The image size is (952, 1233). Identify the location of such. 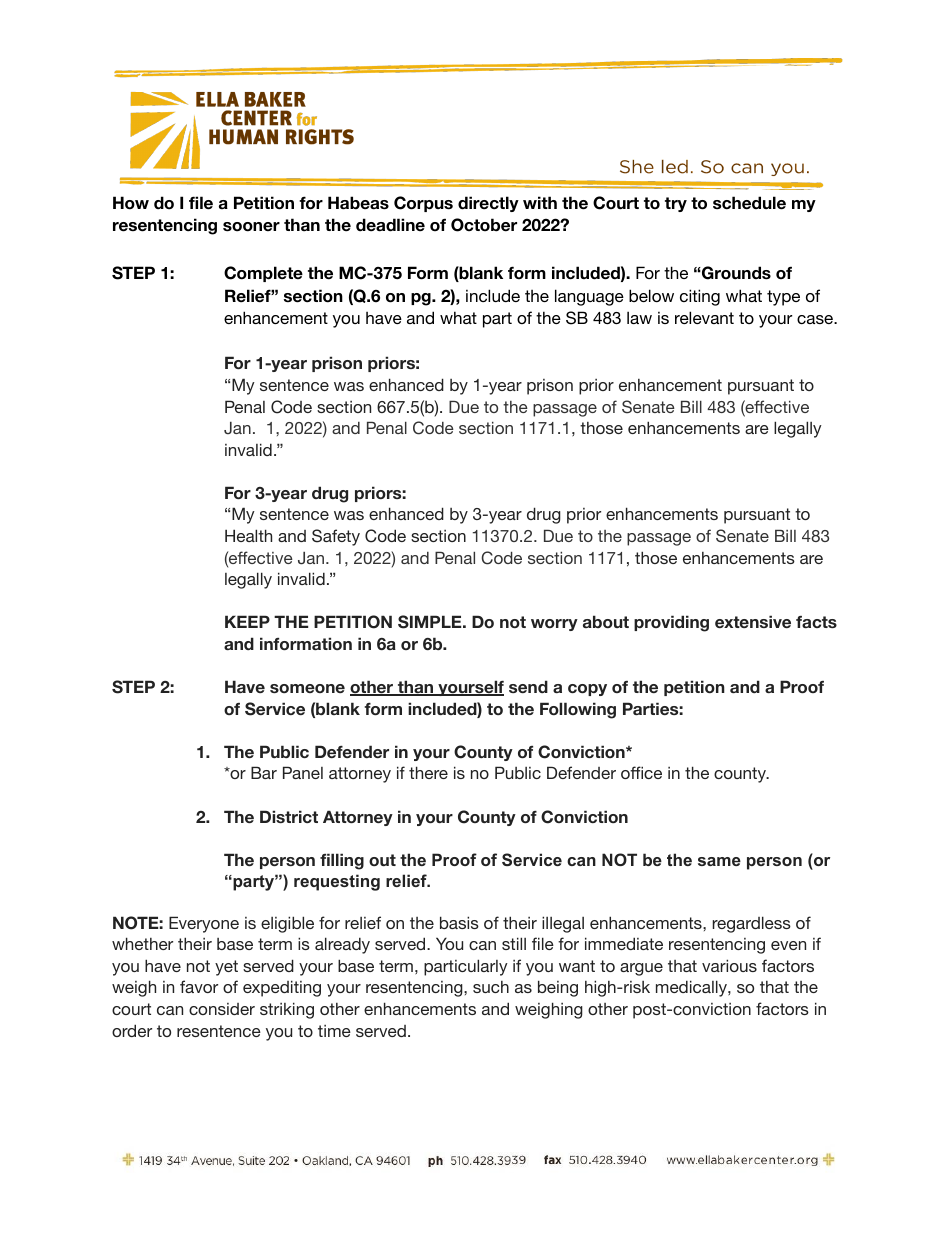
(491, 987).
